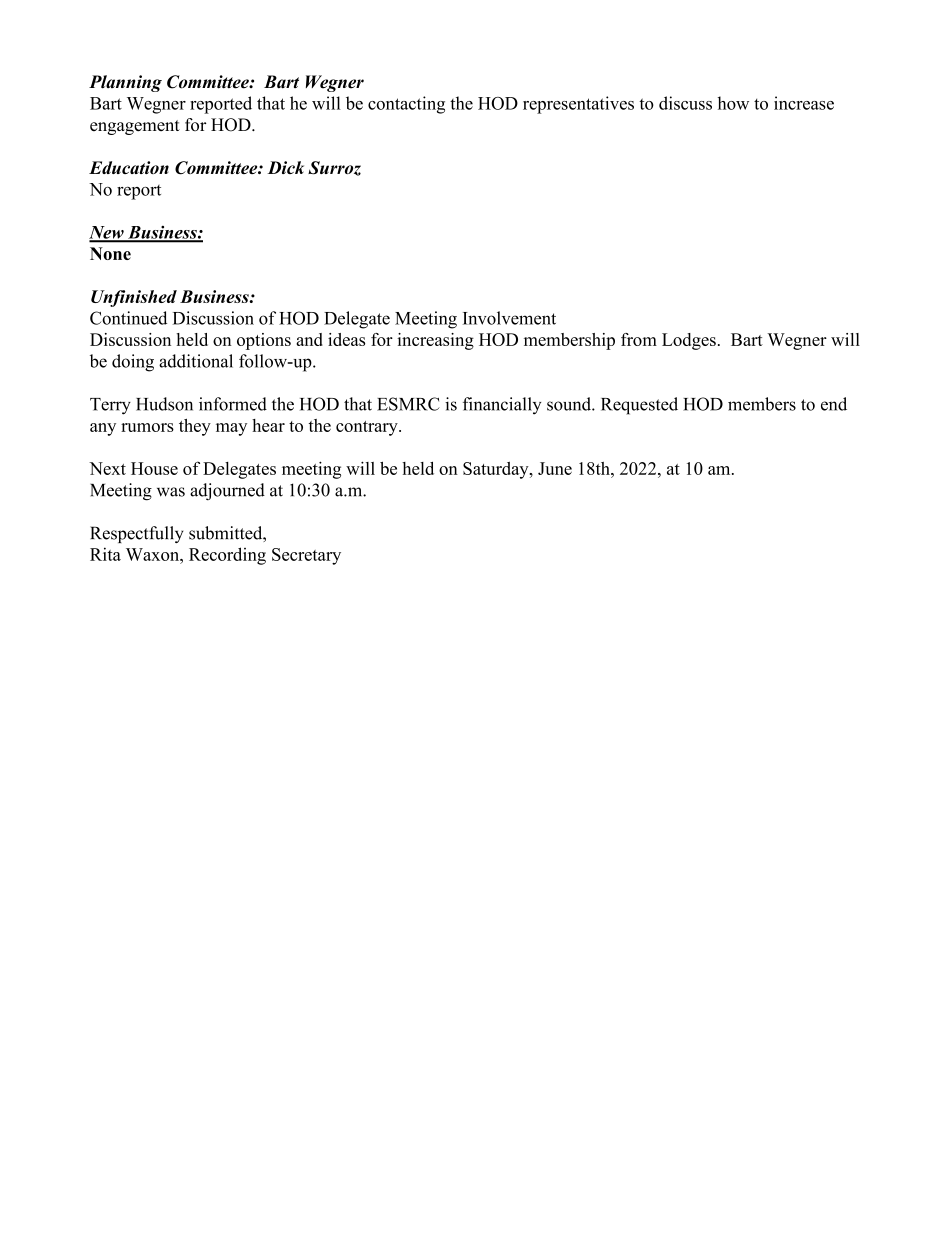 This screenshot has width=952, height=1233. What do you see at coordinates (804, 103) in the screenshot?
I see `increase` at bounding box center [804, 103].
